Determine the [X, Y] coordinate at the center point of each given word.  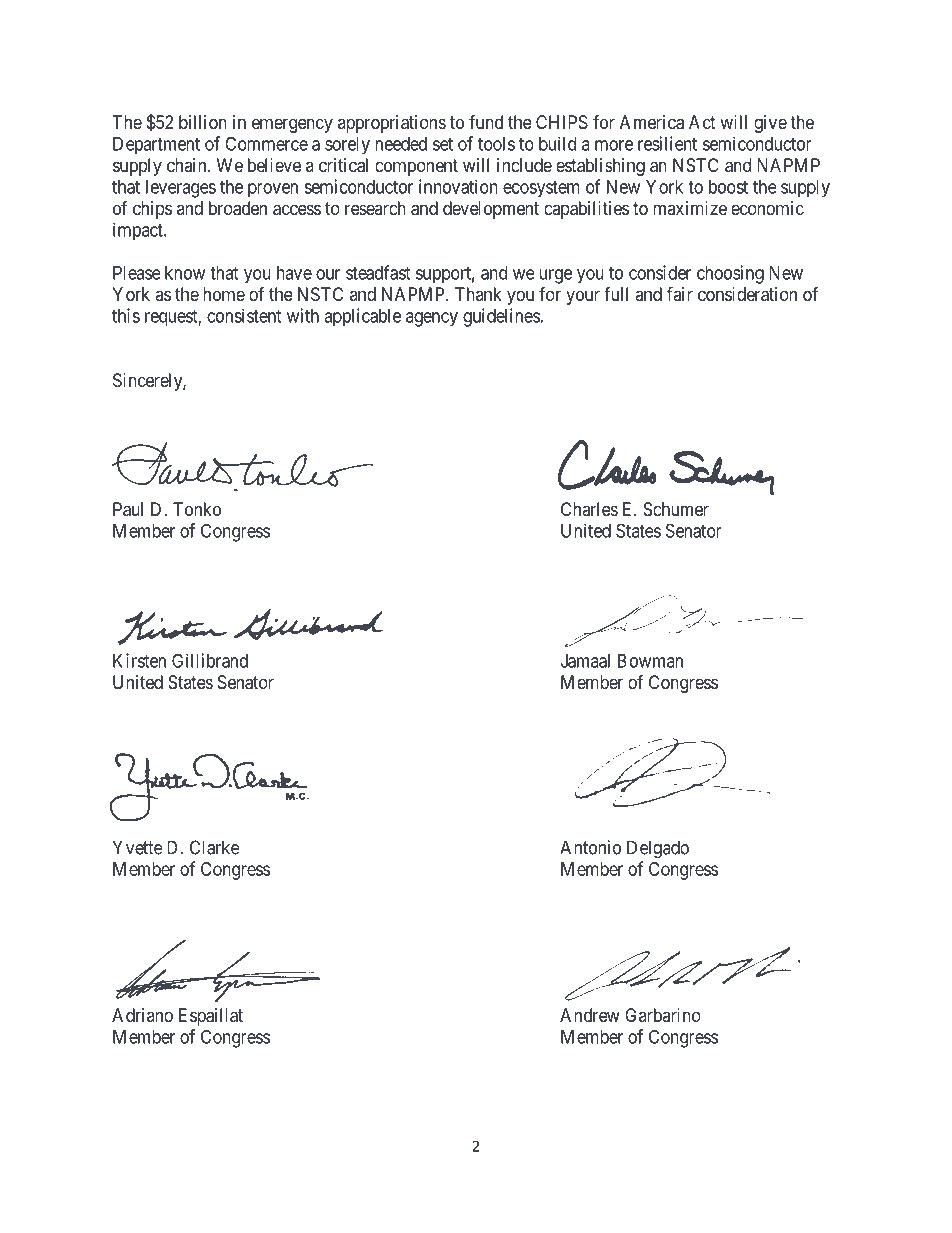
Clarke [215, 847]
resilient [667, 143]
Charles [589, 509]
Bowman [650, 661]
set [443, 144]
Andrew [590, 1015]
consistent [244, 315]
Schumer [676, 509]
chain [188, 165]
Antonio [590, 847]
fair [680, 293]
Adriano [142, 1015]
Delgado [658, 849]
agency [432, 319]
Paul [128, 509]
